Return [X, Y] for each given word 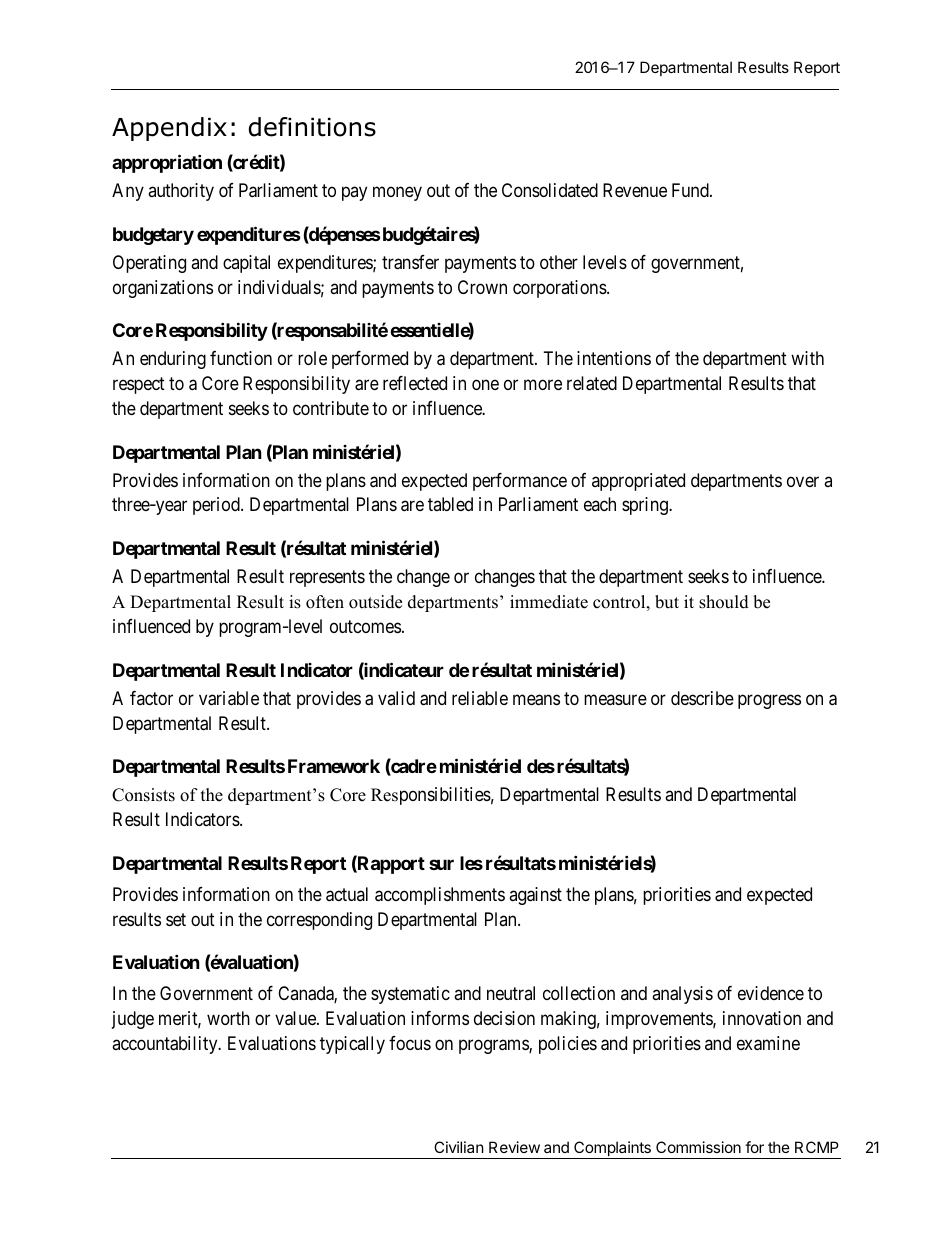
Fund [691, 190]
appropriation [167, 163]
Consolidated [550, 190]
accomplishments [440, 896]
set [176, 919]
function [241, 358]
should [724, 602]
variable [229, 698]
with [807, 358]
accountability [166, 1045]
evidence [771, 993]
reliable [480, 698]
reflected [415, 383]
